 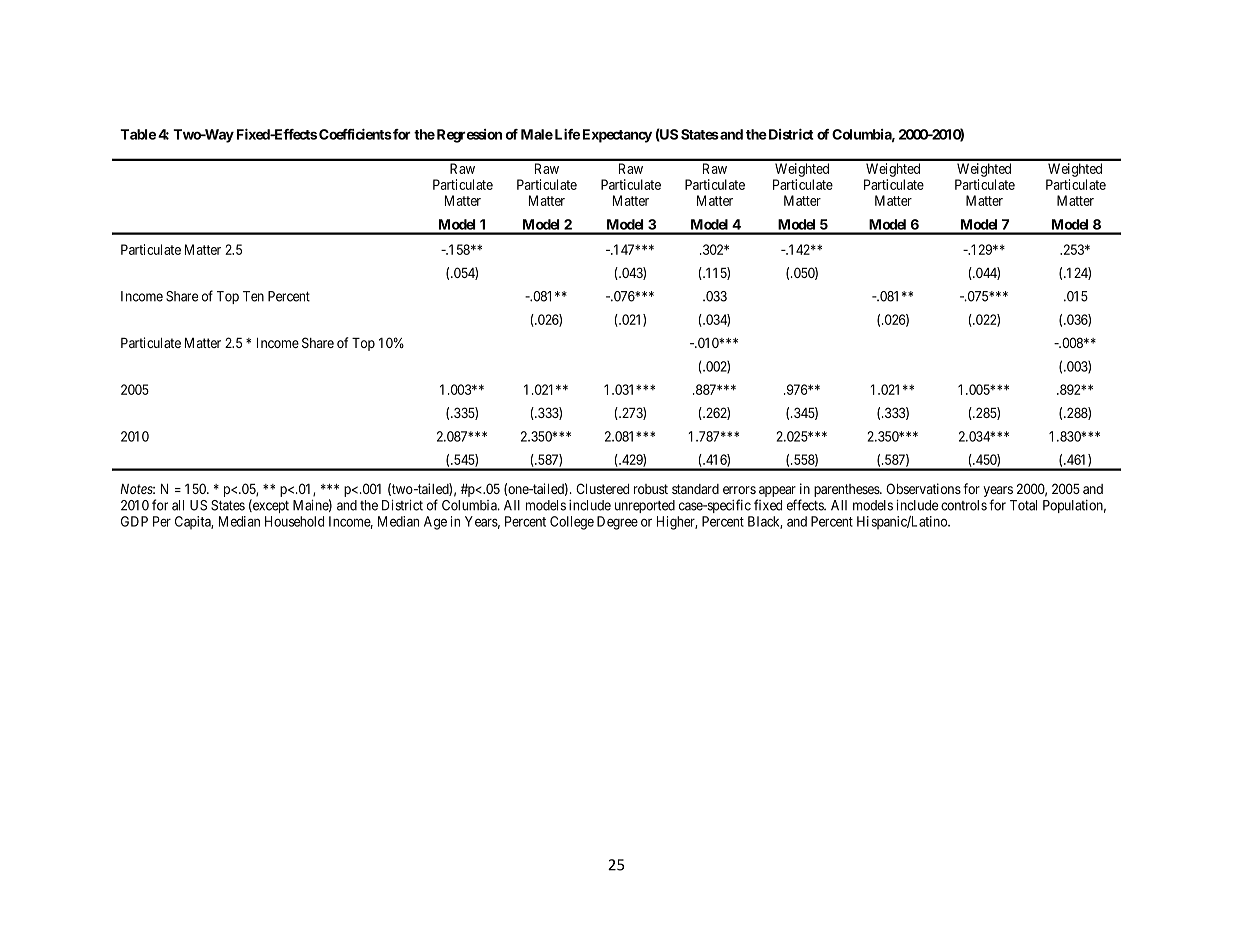 I want to click on Clustered, so click(x=602, y=488).
